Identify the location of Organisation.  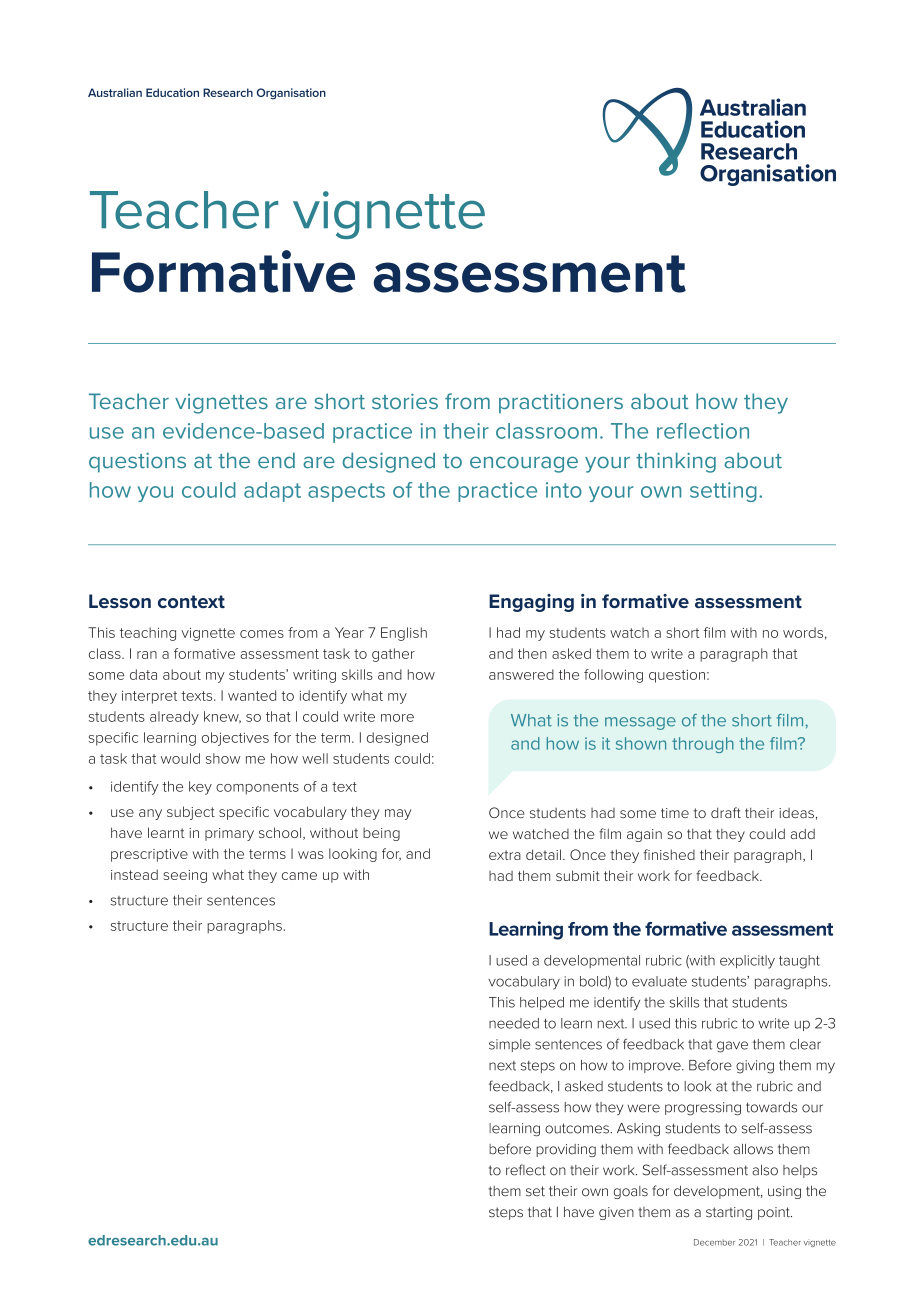
(291, 94).
